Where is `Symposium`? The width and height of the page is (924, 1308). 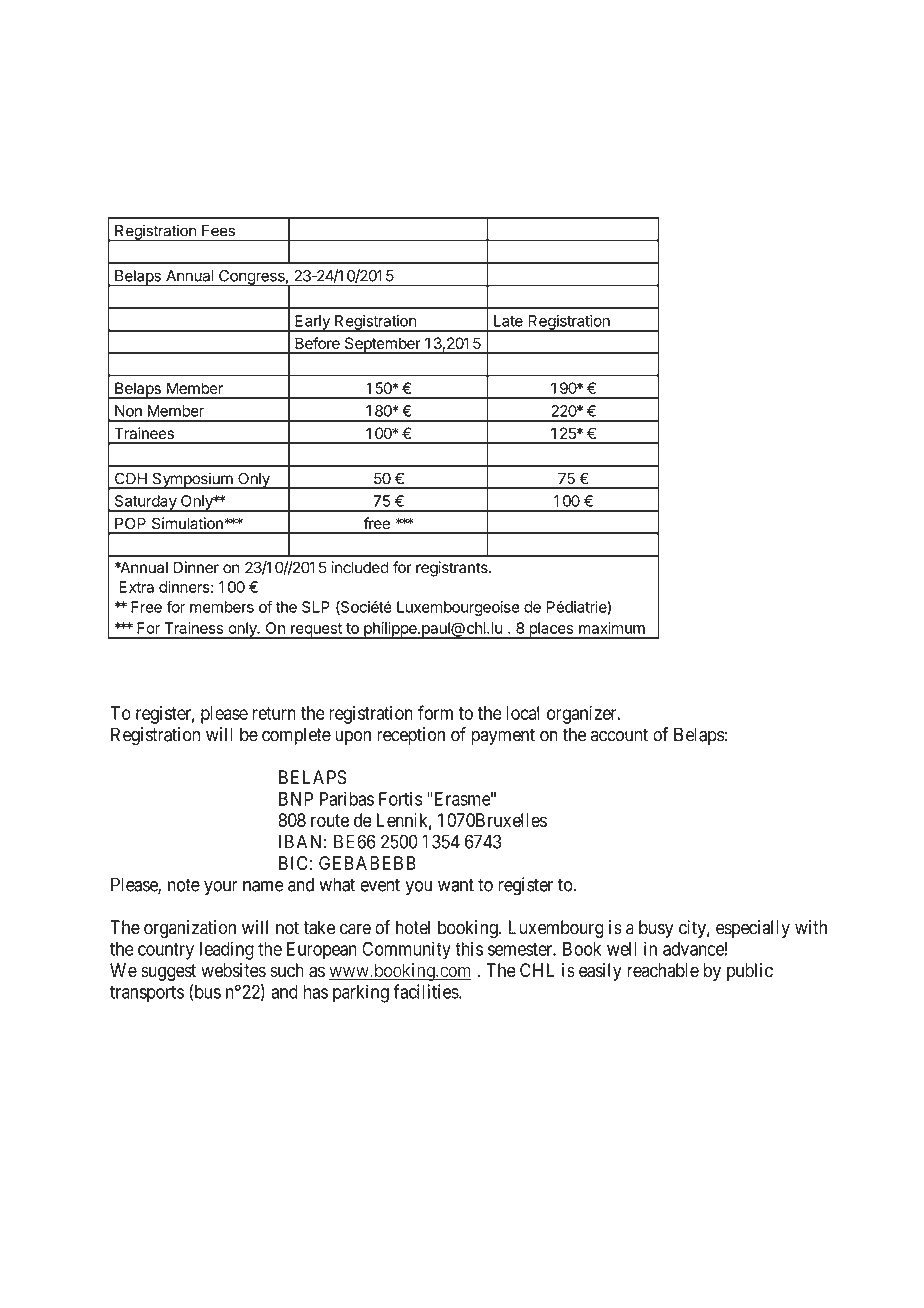 Symposium is located at coordinates (192, 480).
